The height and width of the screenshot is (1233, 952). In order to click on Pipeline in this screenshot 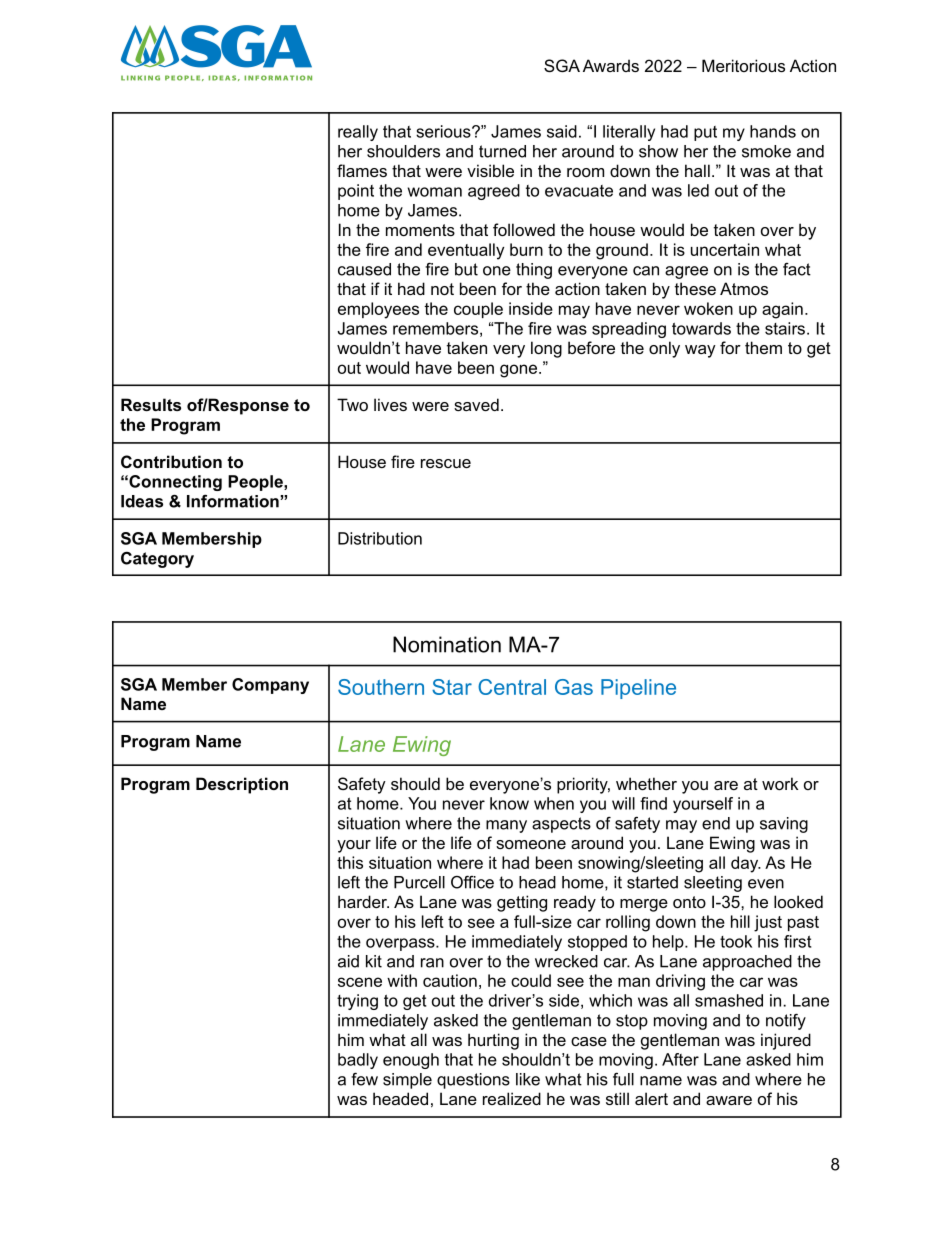, I will do `click(638, 689)`.
